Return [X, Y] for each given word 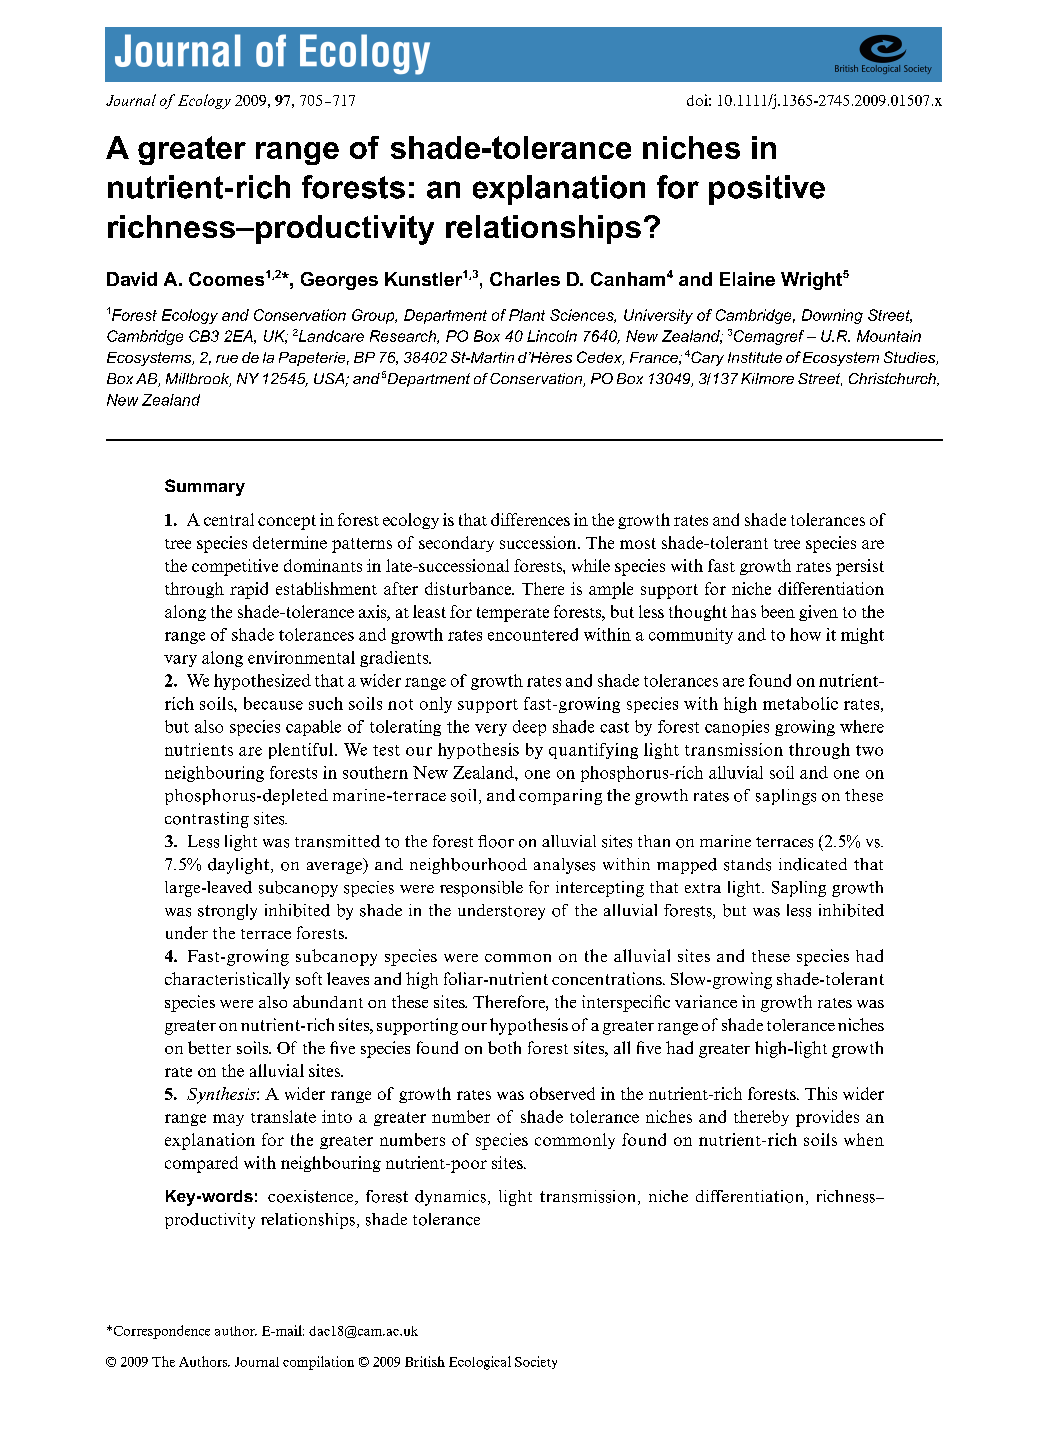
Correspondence [160, 1332]
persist [860, 567]
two [869, 750]
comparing [560, 797]
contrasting [207, 820]
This [821, 1093]
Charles [525, 279]
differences [530, 519]
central [229, 519]
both [504, 1047]
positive [767, 190]
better [209, 1047]
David [132, 279]
